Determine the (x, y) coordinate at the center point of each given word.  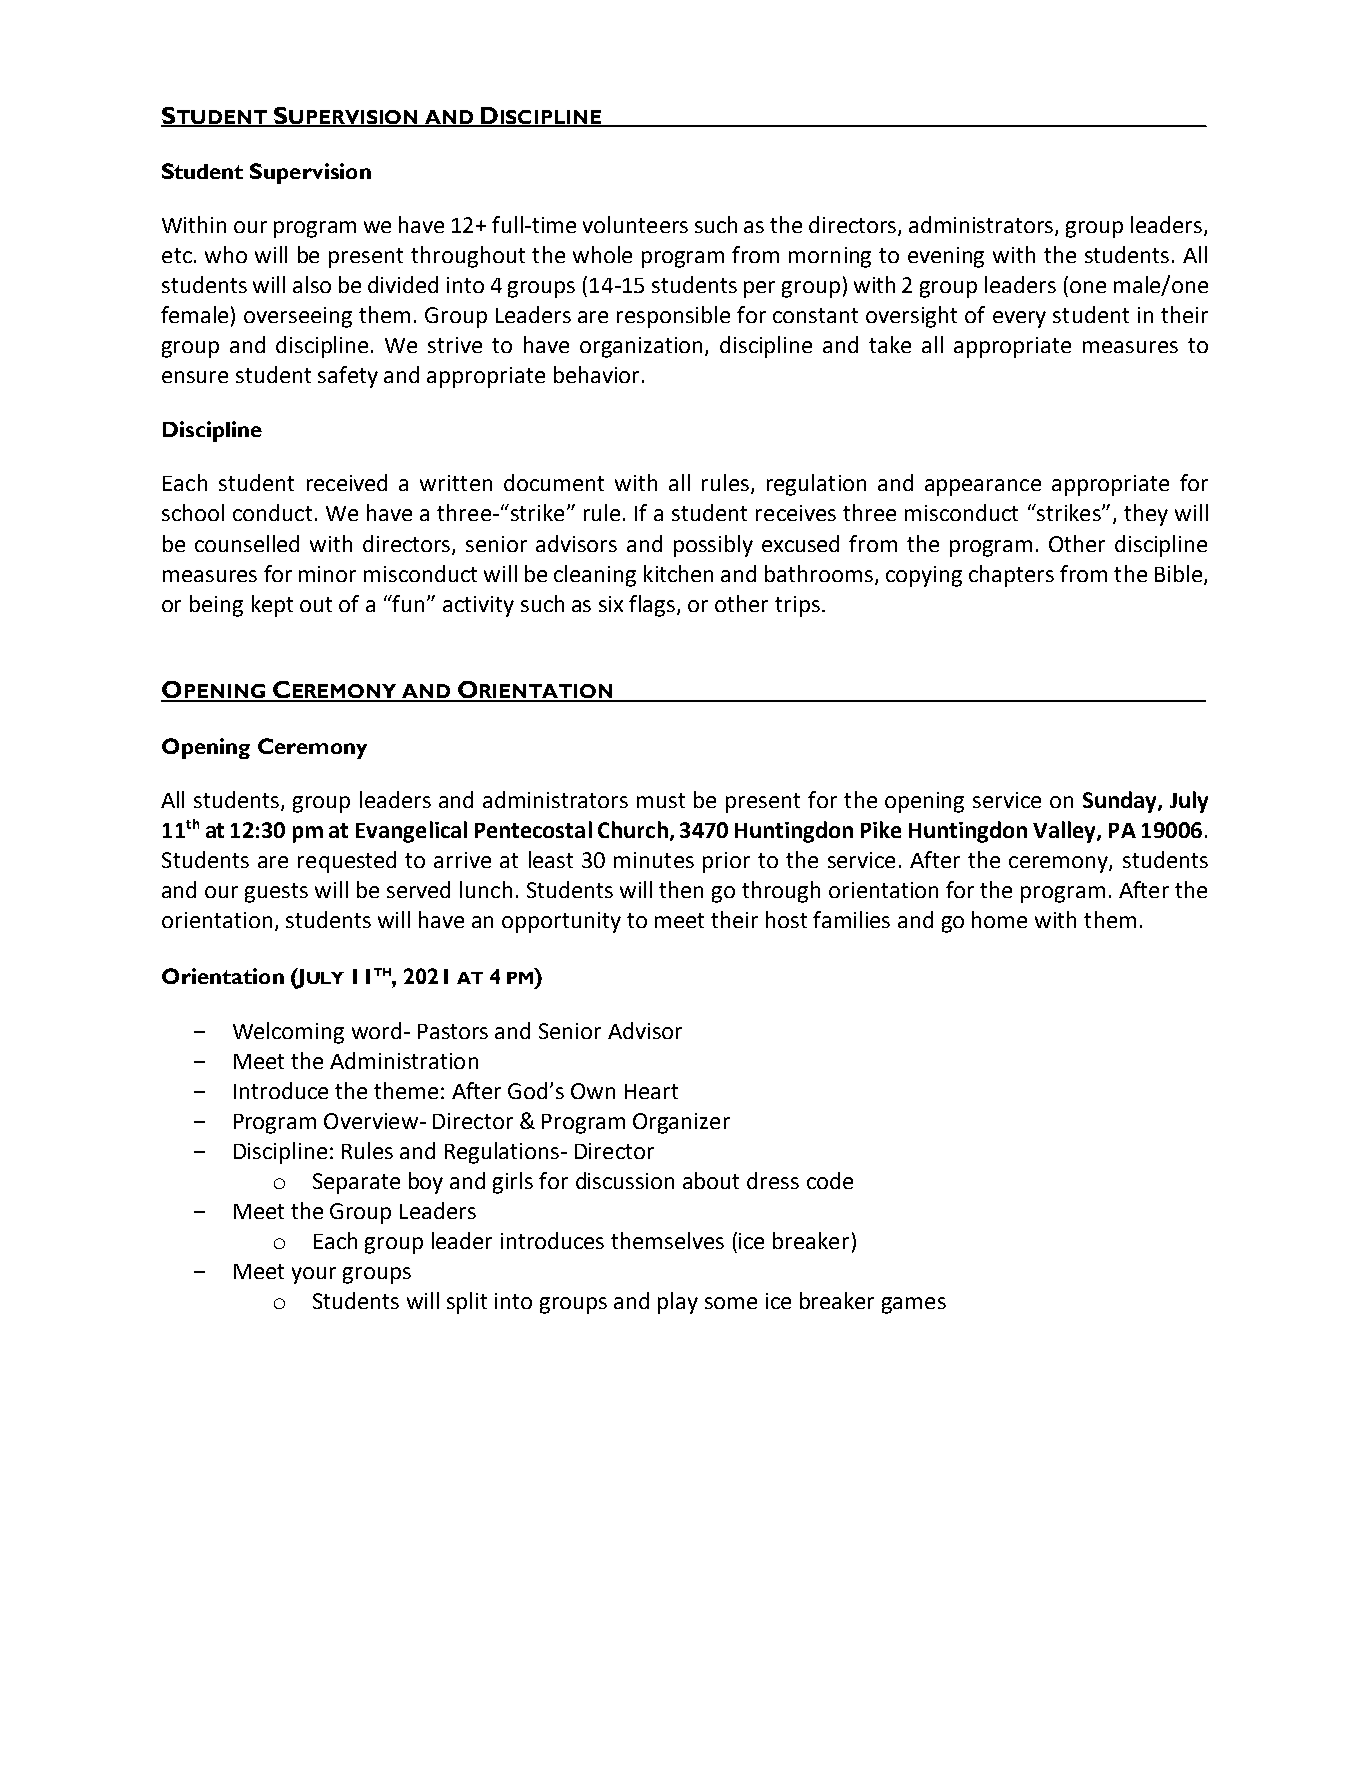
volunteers (635, 224)
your (314, 1275)
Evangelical (411, 832)
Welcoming (288, 1033)
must (661, 800)
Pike (881, 829)
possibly (713, 546)
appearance (983, 487)
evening (946, 257)
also (312, 284)
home (999, 919)
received (347, 482)
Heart (651, 1091)
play (678, 1303)
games (914, 1305)
